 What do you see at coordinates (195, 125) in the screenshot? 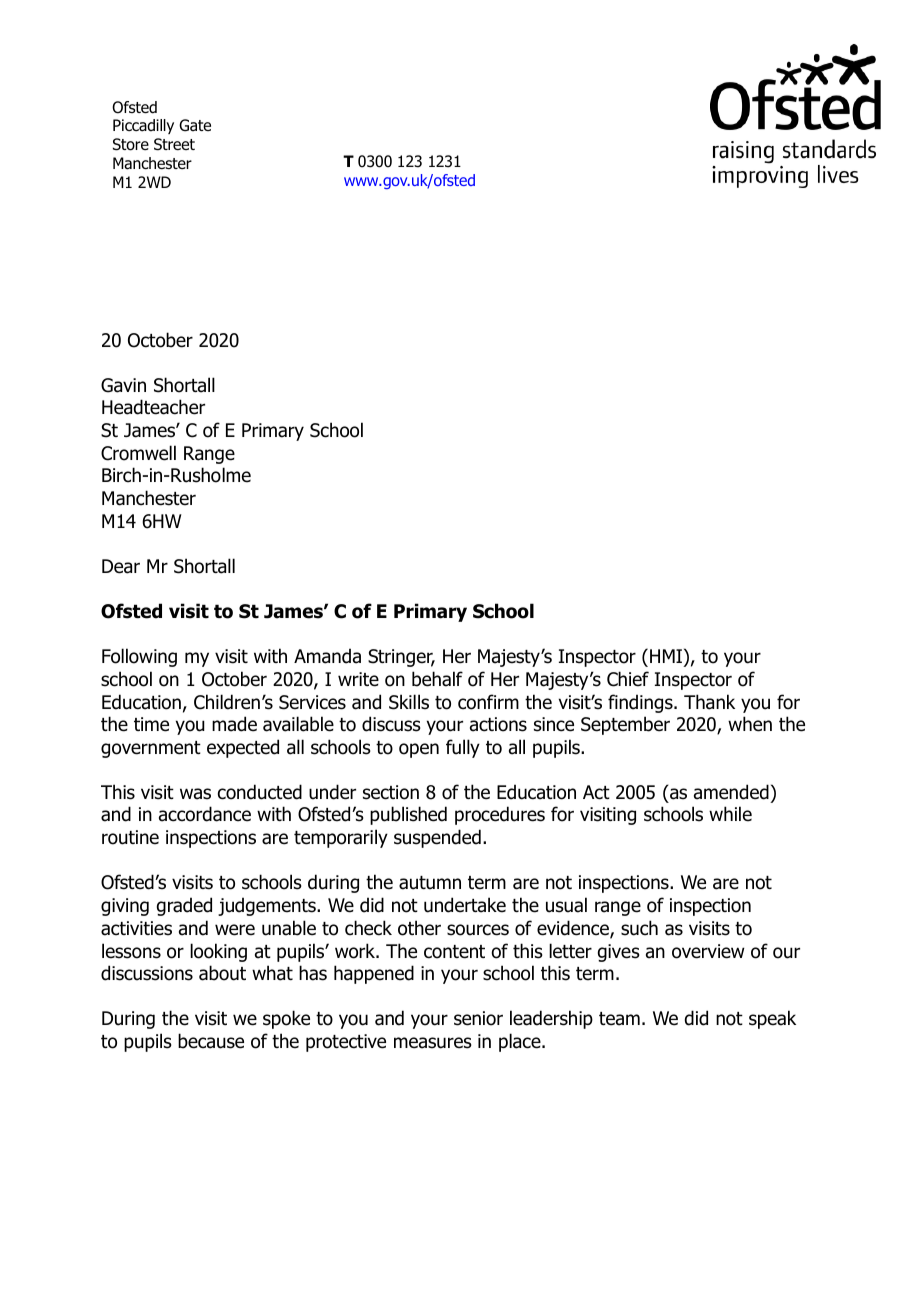
I see `Gate` at bounding box center [195, 125].
